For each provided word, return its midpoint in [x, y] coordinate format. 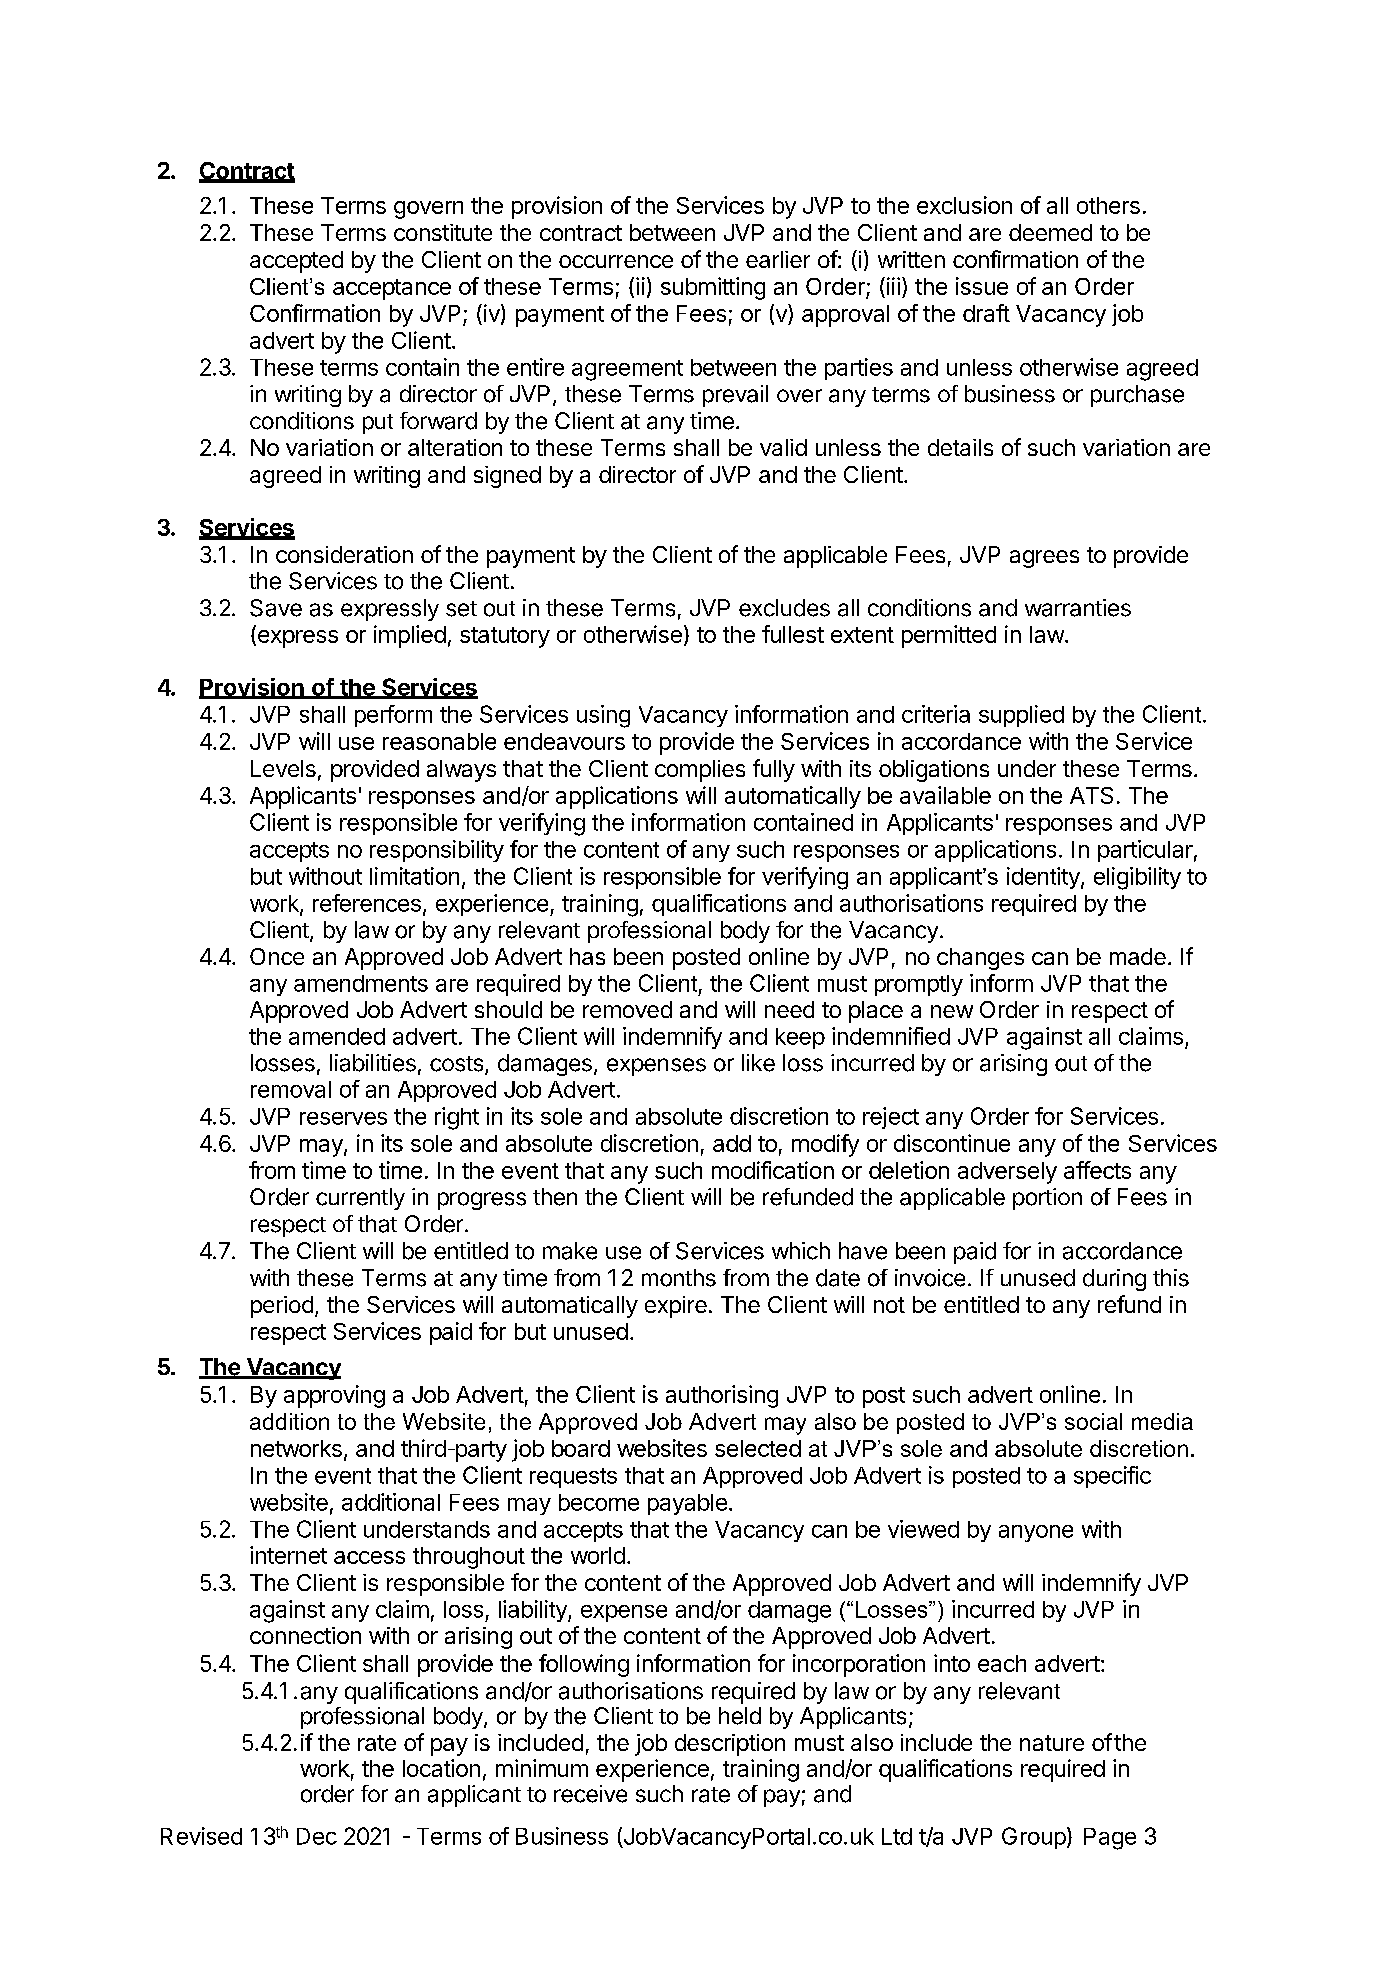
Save [276, 608]
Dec [317, 1836]
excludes [784, 608]
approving [334, 1396]
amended [337, 1036]
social [1093, 1421]
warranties [1078, 608]
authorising [722, 1396]
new [952, 1011]
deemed [1050, 232]
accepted [296, 262]
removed [627, 1009]
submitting [713, 288]
